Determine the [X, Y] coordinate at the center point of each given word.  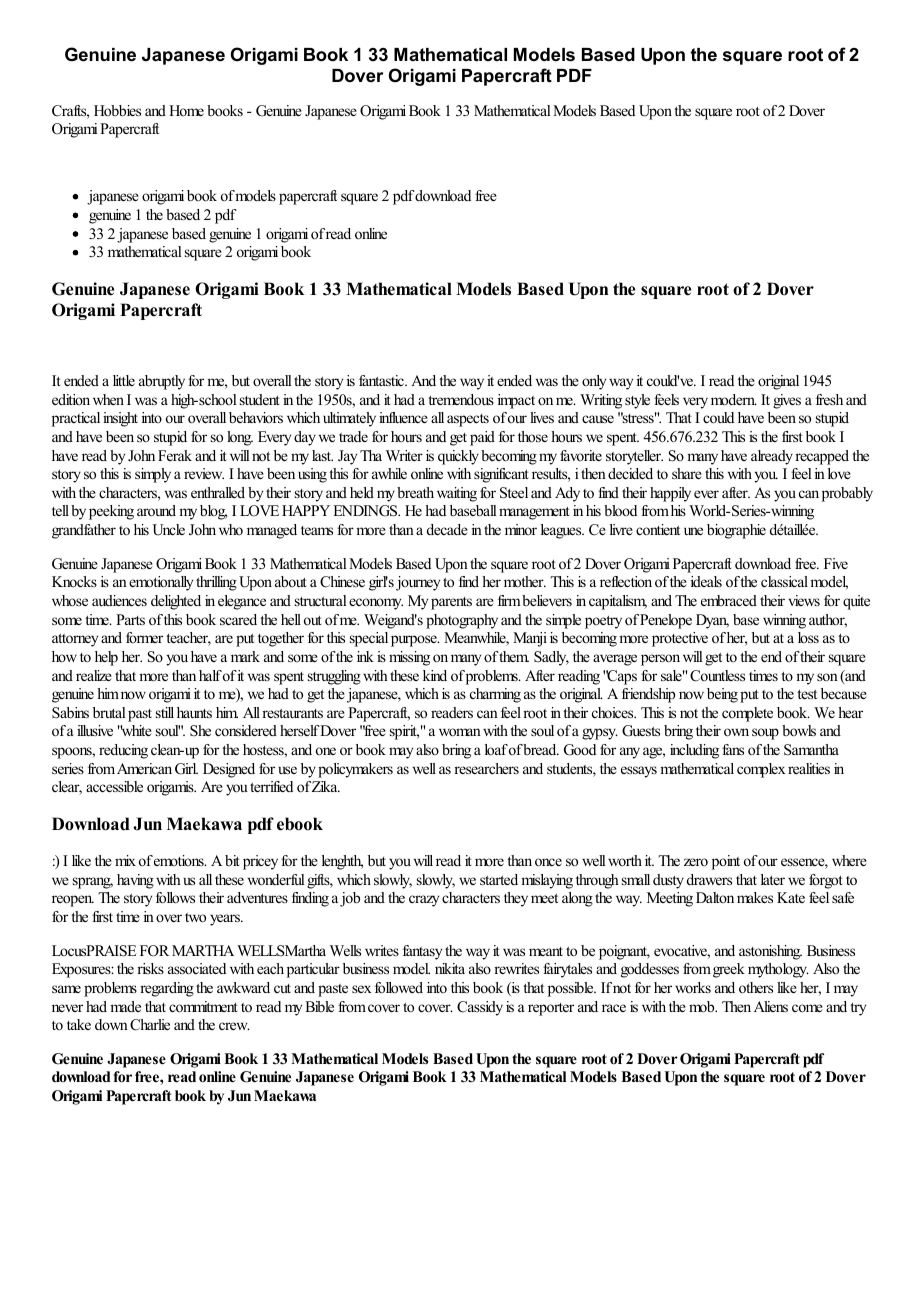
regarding [167, 989]
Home [186, 110]
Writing [601, 401]
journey [418, 583]
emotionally [161, 583]
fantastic [383, 380]
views [804, 600]
